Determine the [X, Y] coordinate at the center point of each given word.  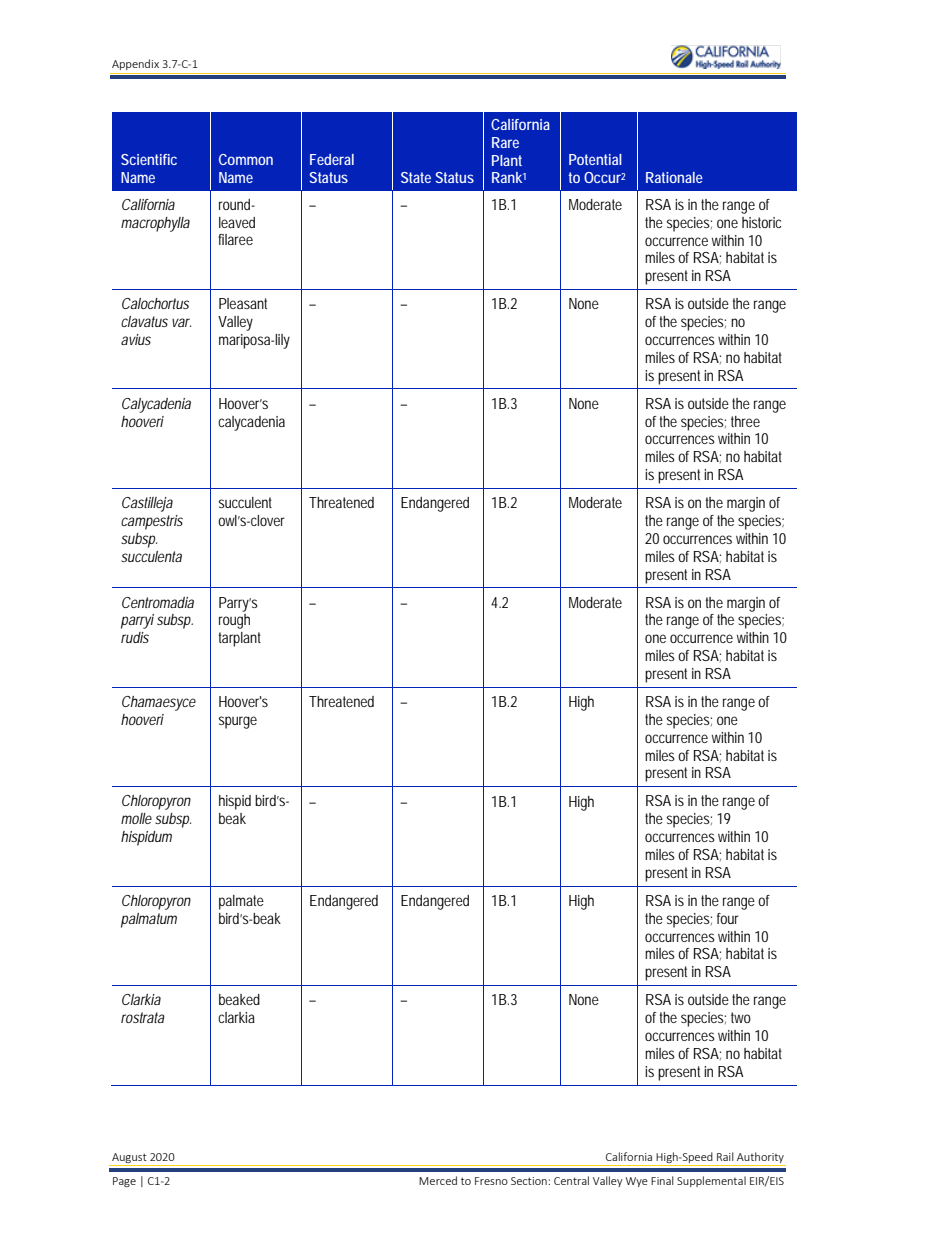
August [129, 1158]
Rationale [674, 177]
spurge [238, 722]
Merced [438, 1180]
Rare [505, 142]
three [745, 421]
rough [234, 621]
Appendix [135, 64]
